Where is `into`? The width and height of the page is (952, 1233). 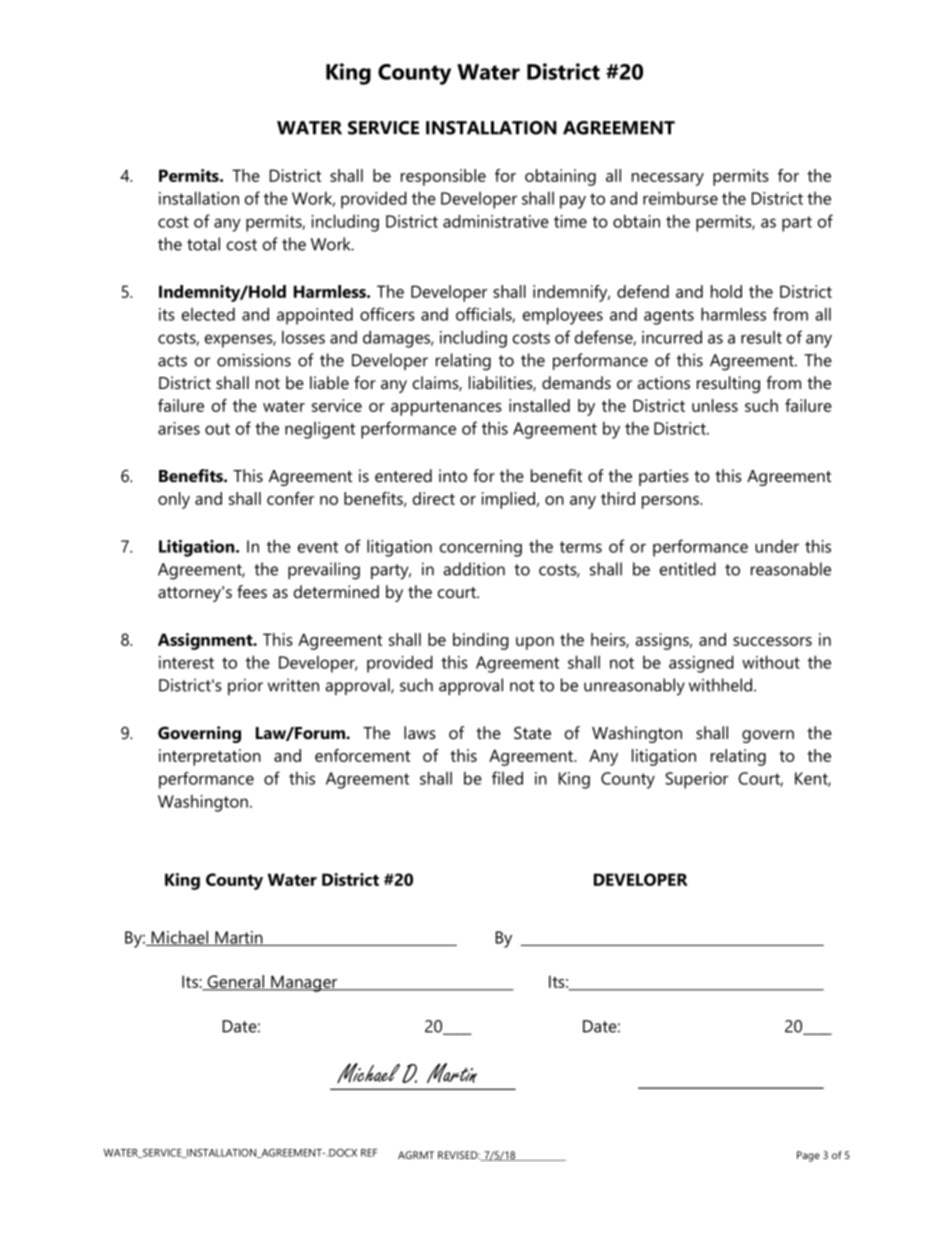
into is located at coordinates (453, 475).
